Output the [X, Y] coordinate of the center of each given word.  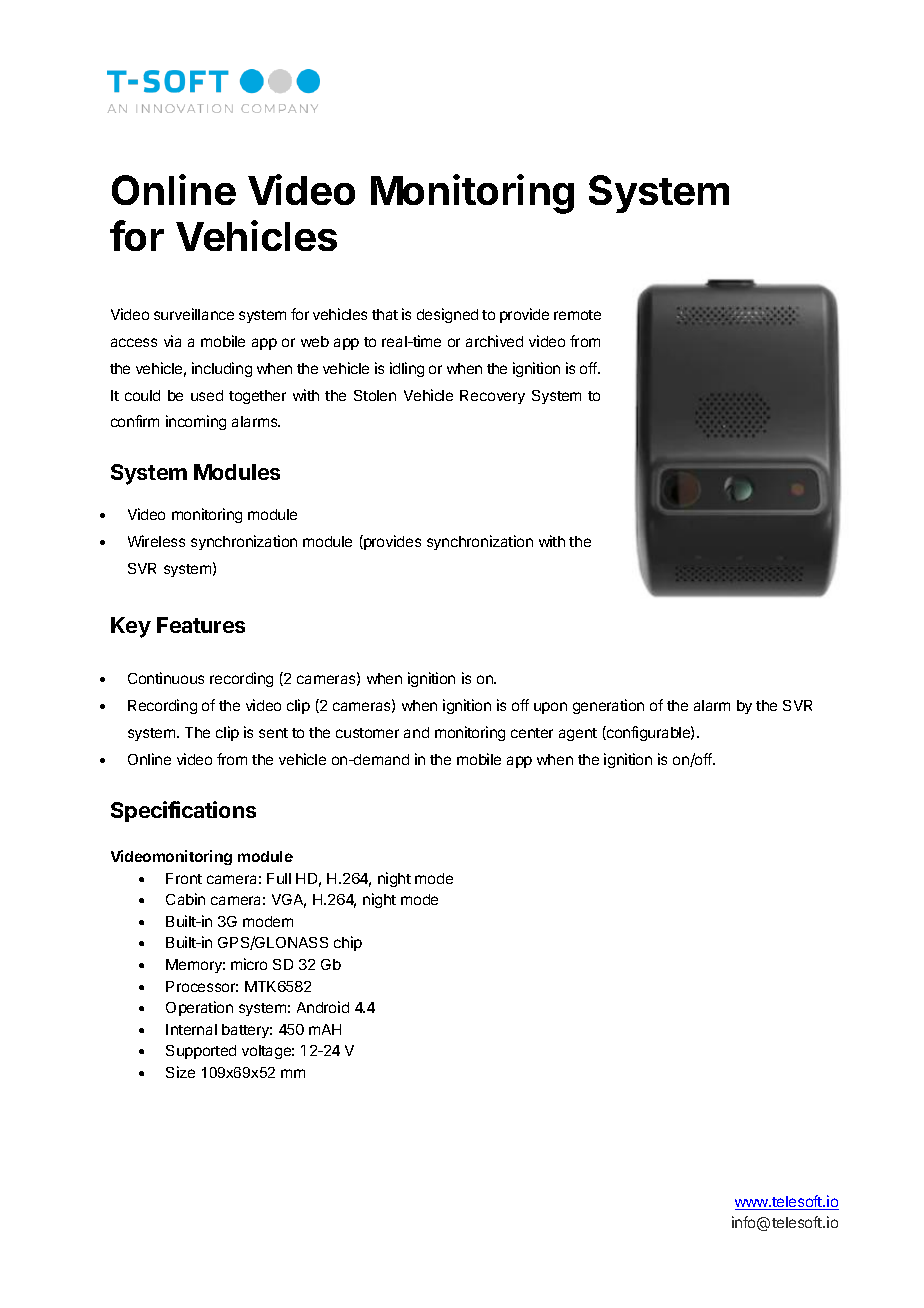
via [172, 341]
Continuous [166, 678]
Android [323, 1007]
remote [577, 315]
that [385, 314]
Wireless [156, 541]
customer [367, 733]
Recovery [492, 397]
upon [550, 708]
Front [184, 878]
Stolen [375, 395]
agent [578, 734]
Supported [201, 1052]
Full [279, 878]
